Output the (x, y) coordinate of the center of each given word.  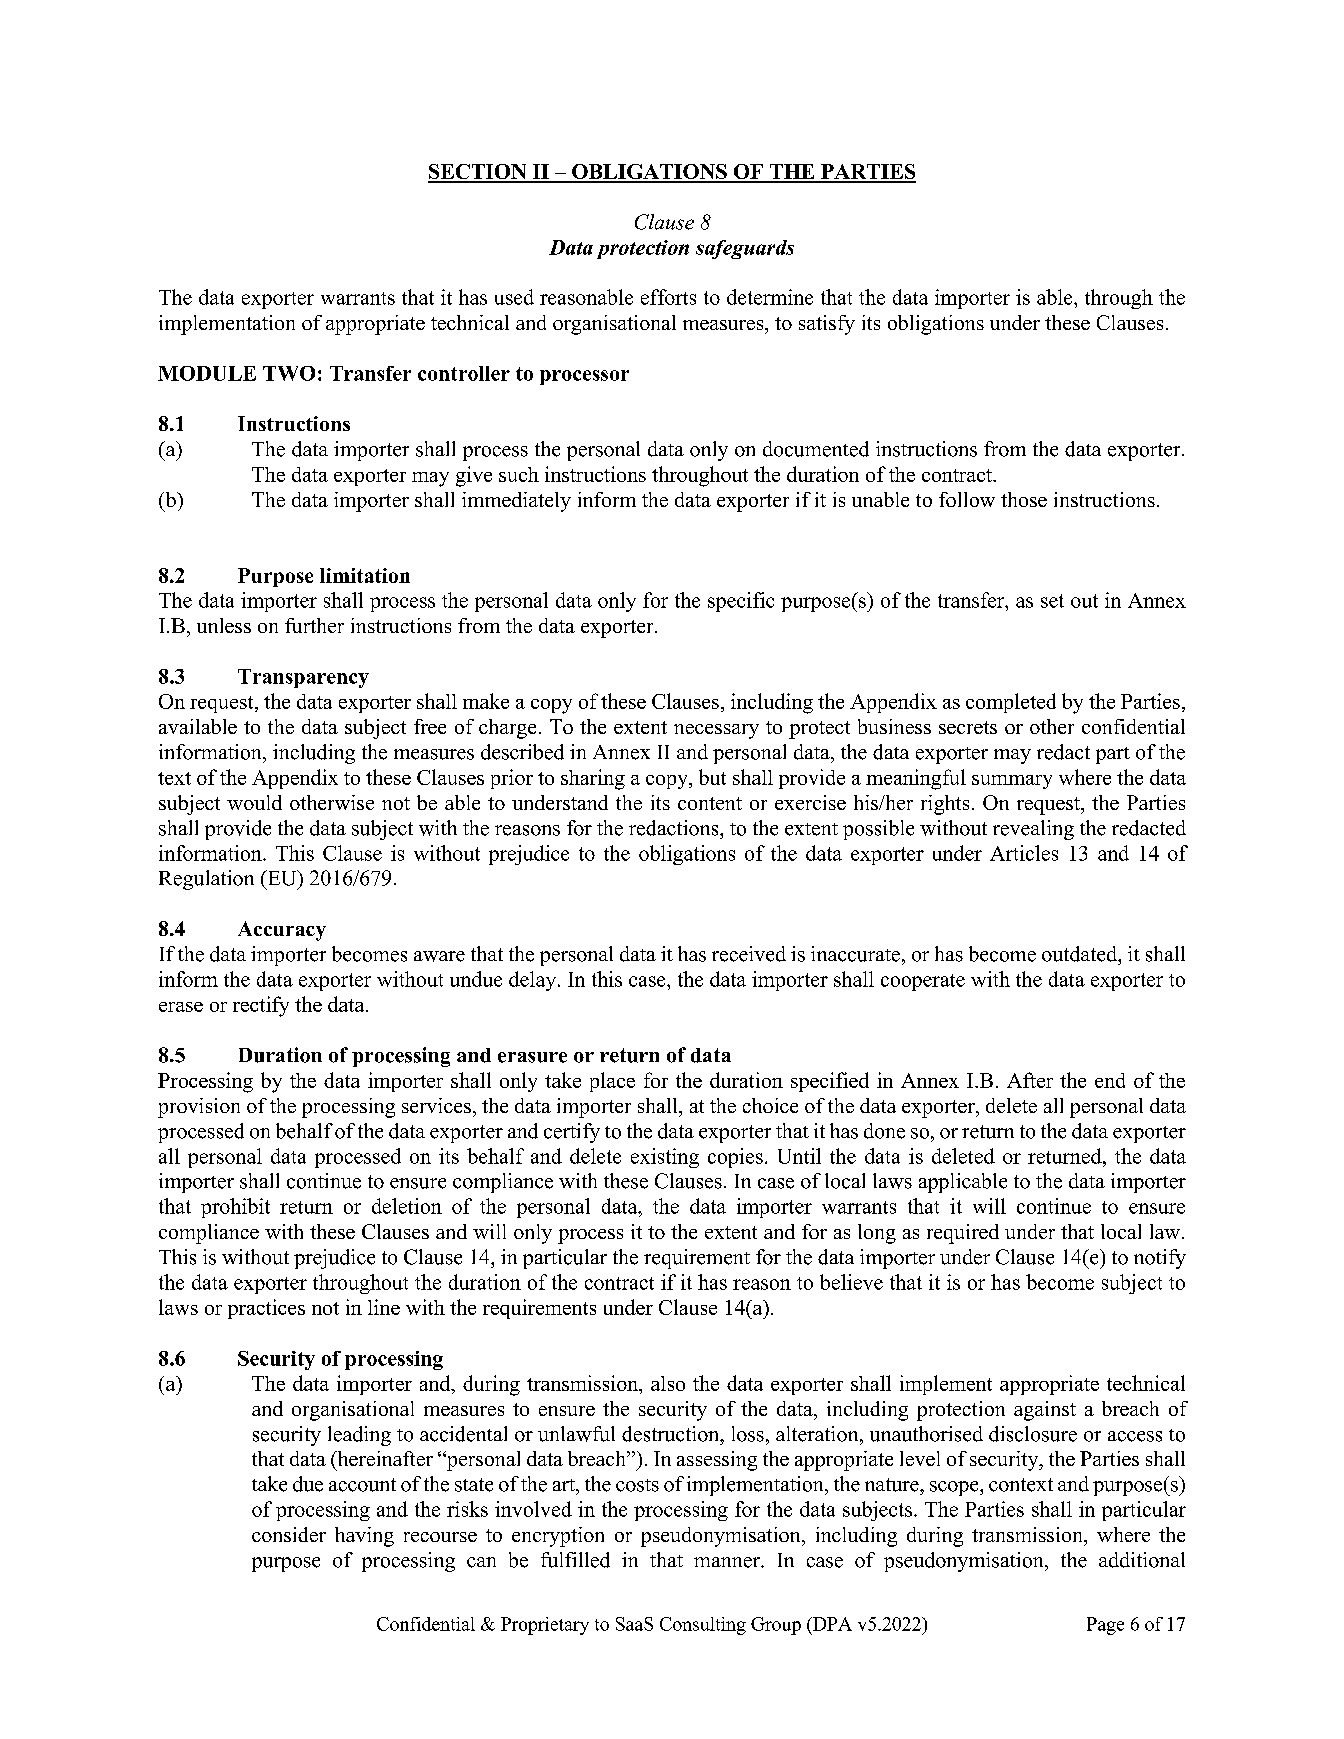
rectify (261, 1006)
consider (289, 1534)
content (710, 803)
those (1024, 499)
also (668, 1383)
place (612, 1082)
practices (266, 1309)
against (1045, 1411)
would (254, 802)
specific (741, 602)
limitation (365, 575)
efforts (668, 297)
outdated (1081, 954)
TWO (289, 373)
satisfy (827, 325)
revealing (1033, 830)
